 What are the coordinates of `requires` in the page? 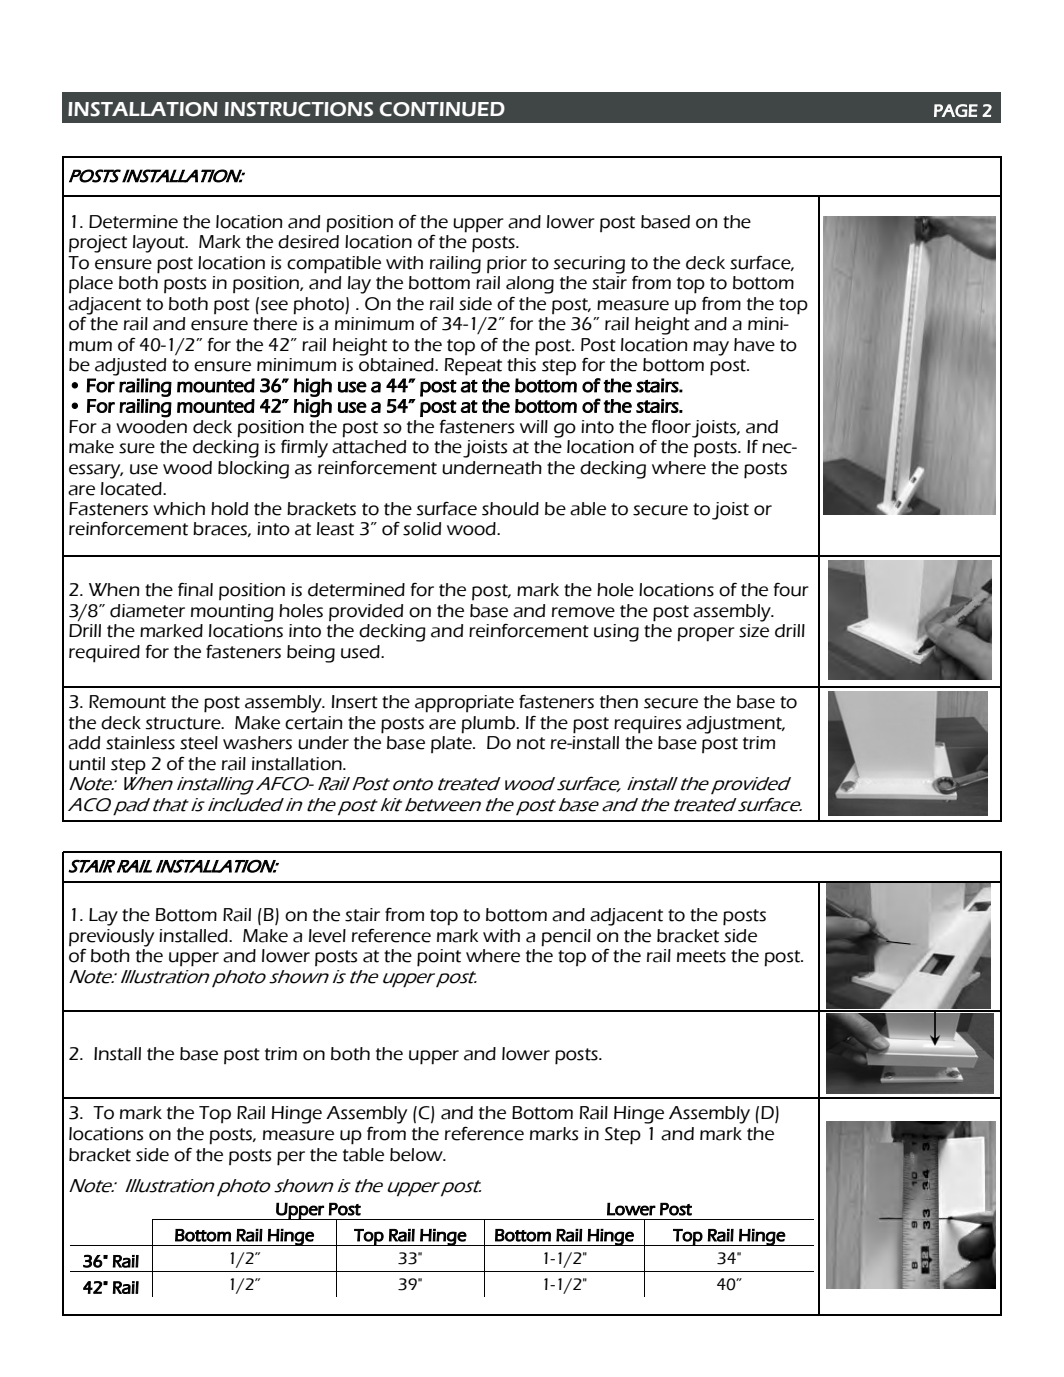 It's located at (647, 725).
